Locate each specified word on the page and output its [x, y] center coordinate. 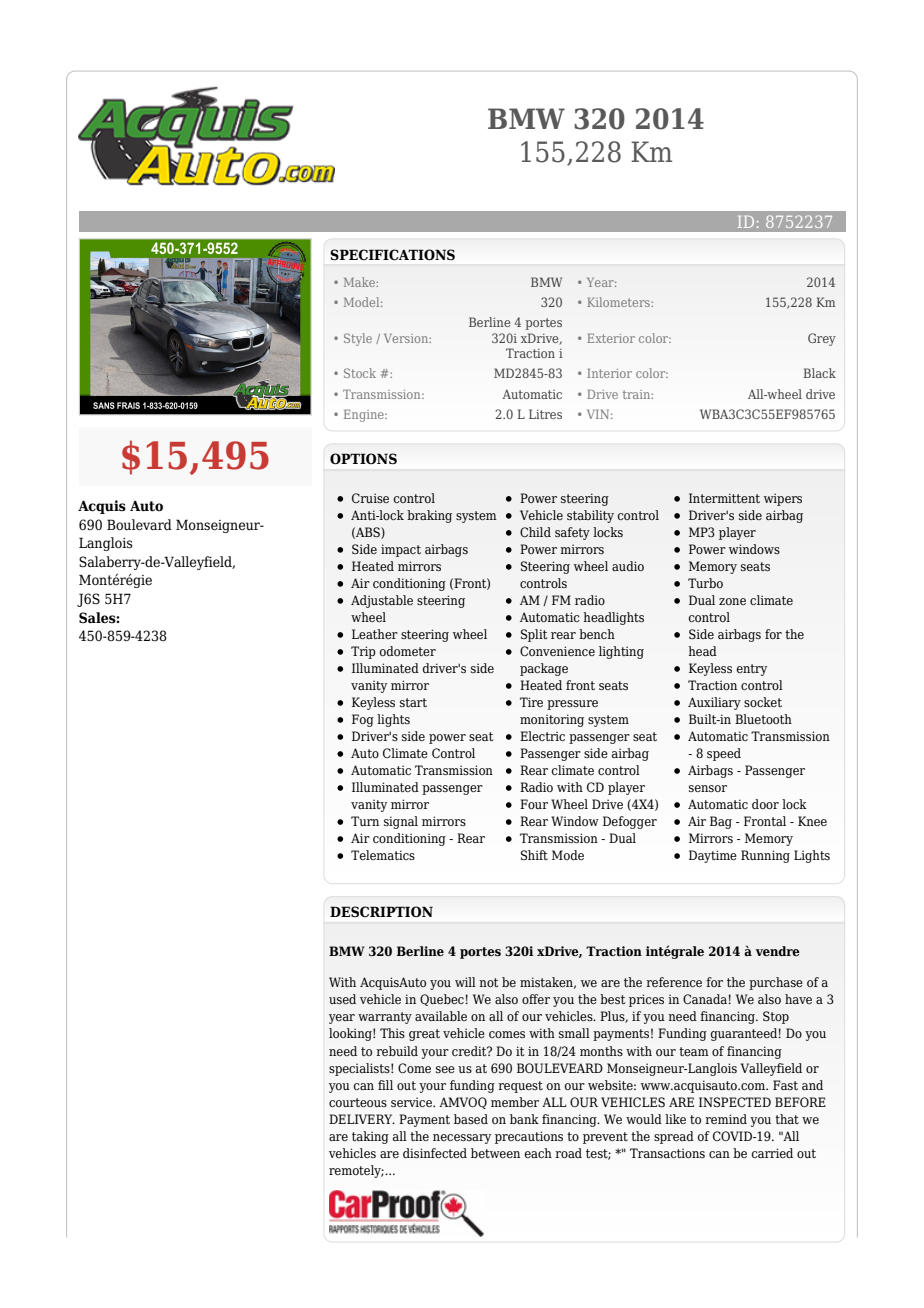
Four [534, 804]
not [488, 982]
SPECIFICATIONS [392, 255]
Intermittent [724, 498]
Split [534, 635]
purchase [776, 983]
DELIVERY [362, 1119]
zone [732, 601]
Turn [365, 821]
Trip [363, 652]
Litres [545, 414]
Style [358, 339]
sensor [708, 788]
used [342, 999]
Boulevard [139, 525]
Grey [822, 339]
